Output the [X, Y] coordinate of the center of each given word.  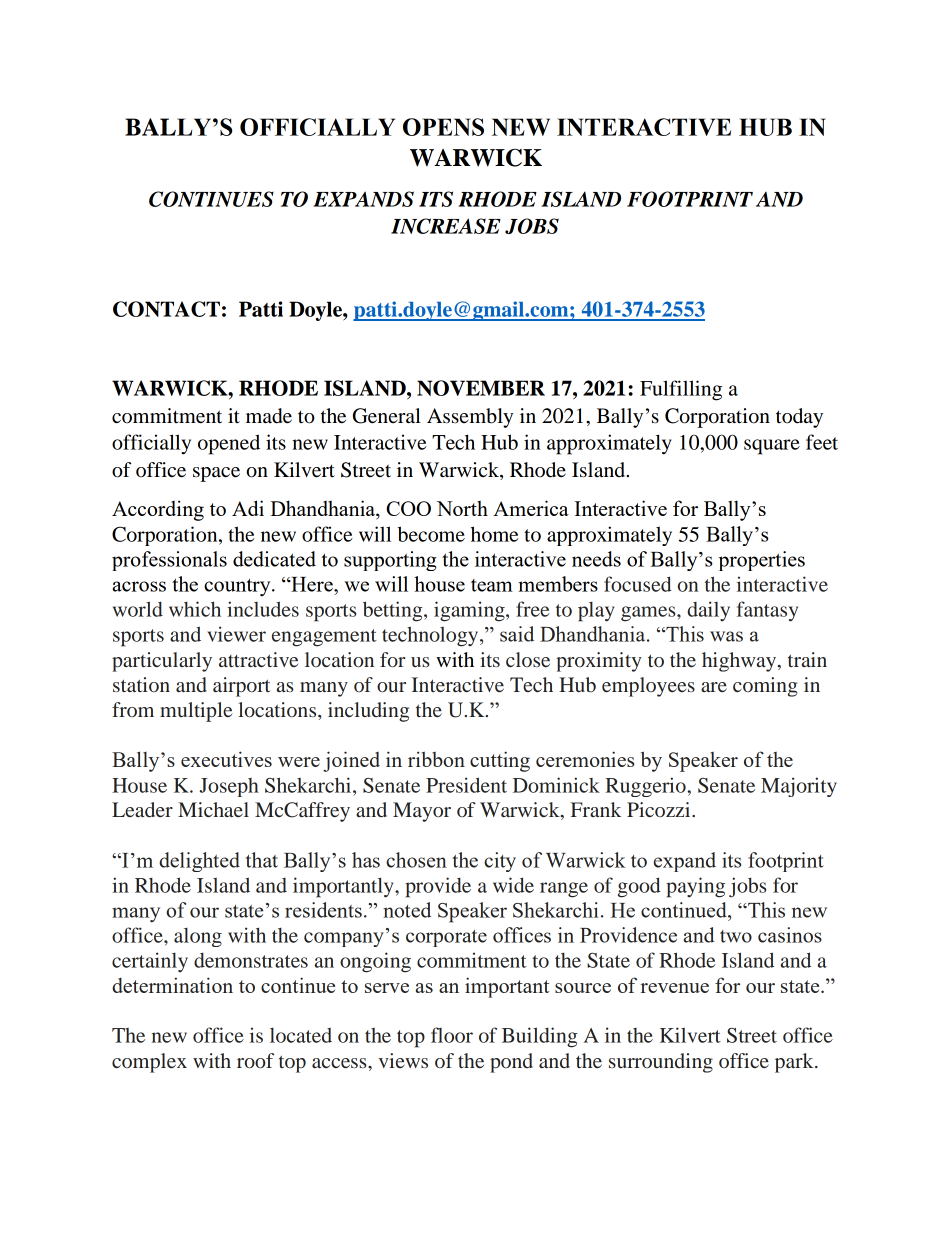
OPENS [443, 127]
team [492, 585]
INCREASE [446, 226]
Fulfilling [681, 390]
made [269, 416]
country [238, 587]
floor [452, 1035]
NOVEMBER [481, 388]
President [466, 785]
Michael [213, 809]
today [799, 418]
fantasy [767, 611]
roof [255, 1060]
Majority [799, 787]
